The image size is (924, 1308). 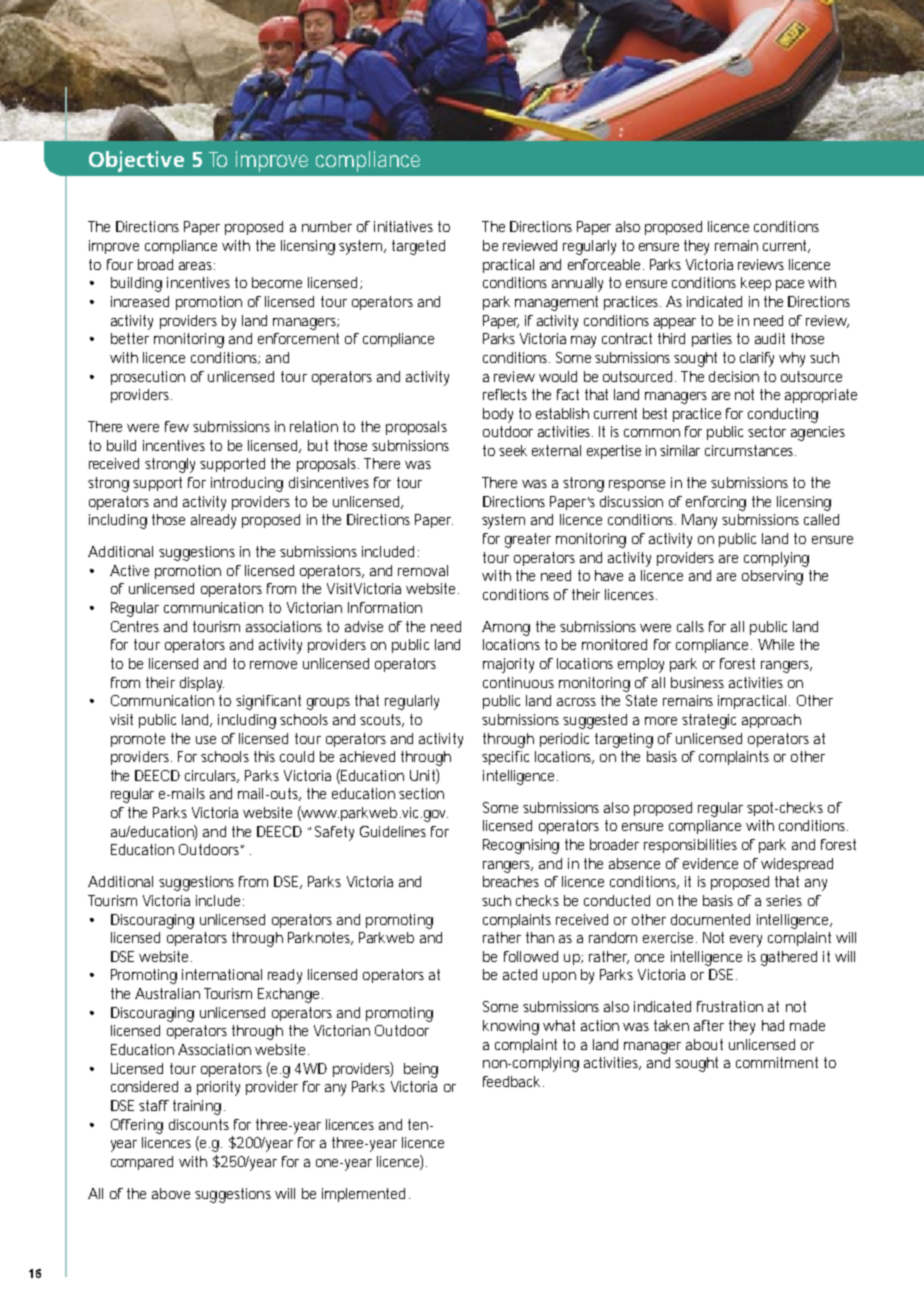 What do you see at coordinates (202, 684) in the document?
I see `display` at bounding box center [202, 684].
